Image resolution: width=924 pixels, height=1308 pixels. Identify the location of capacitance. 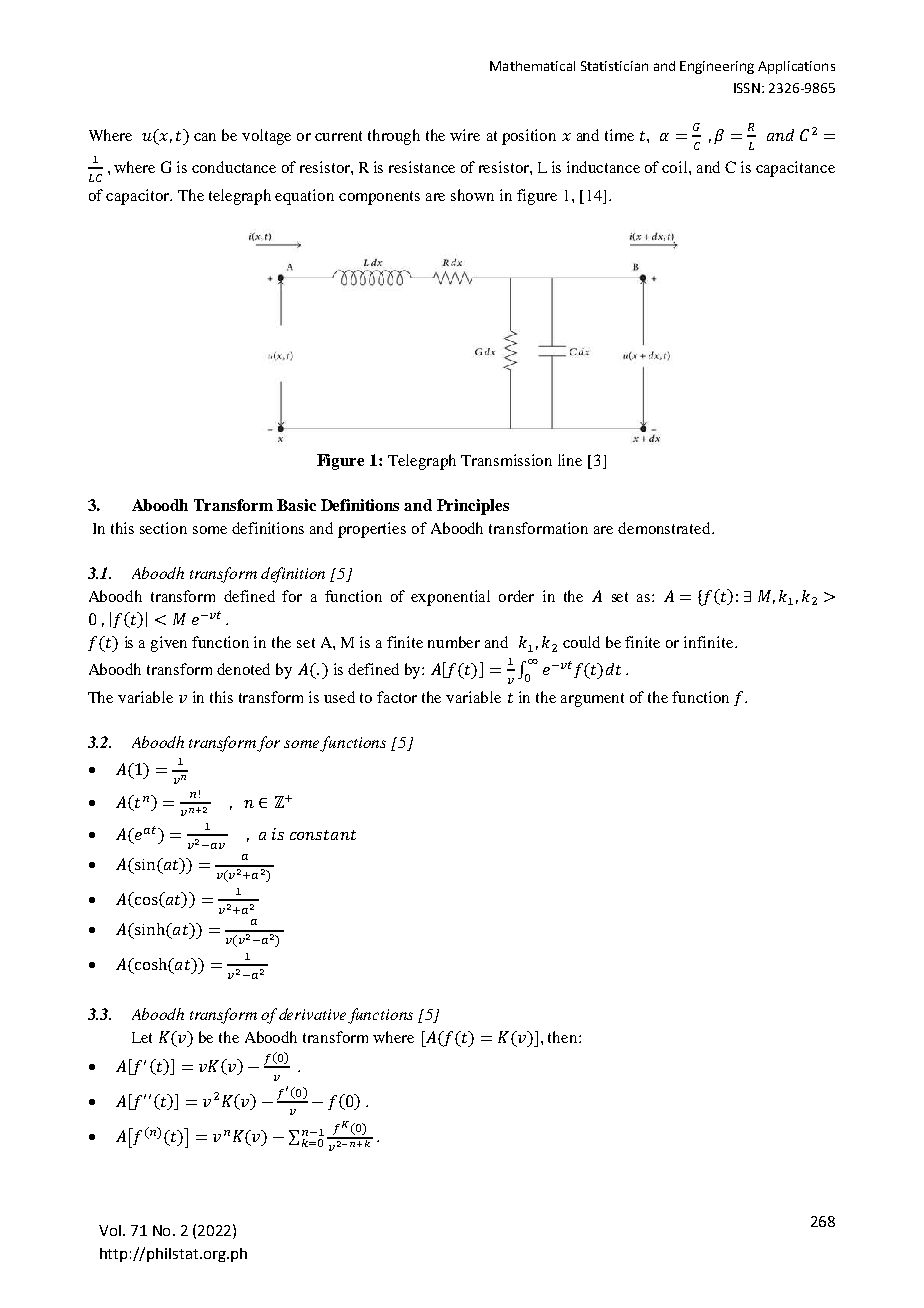
(795, 169).
